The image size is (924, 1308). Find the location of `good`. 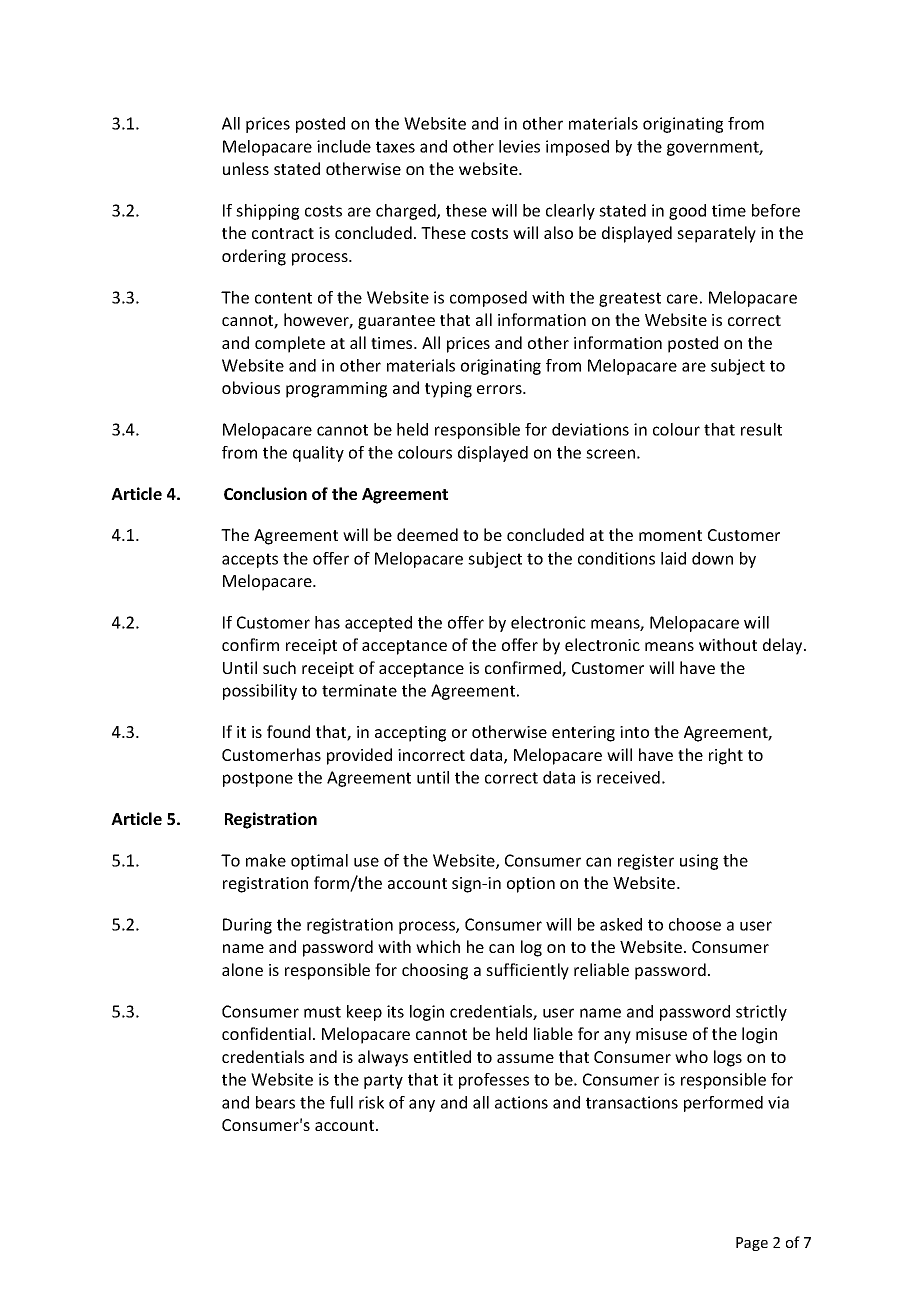

good is located at coordinates (687, 212).
